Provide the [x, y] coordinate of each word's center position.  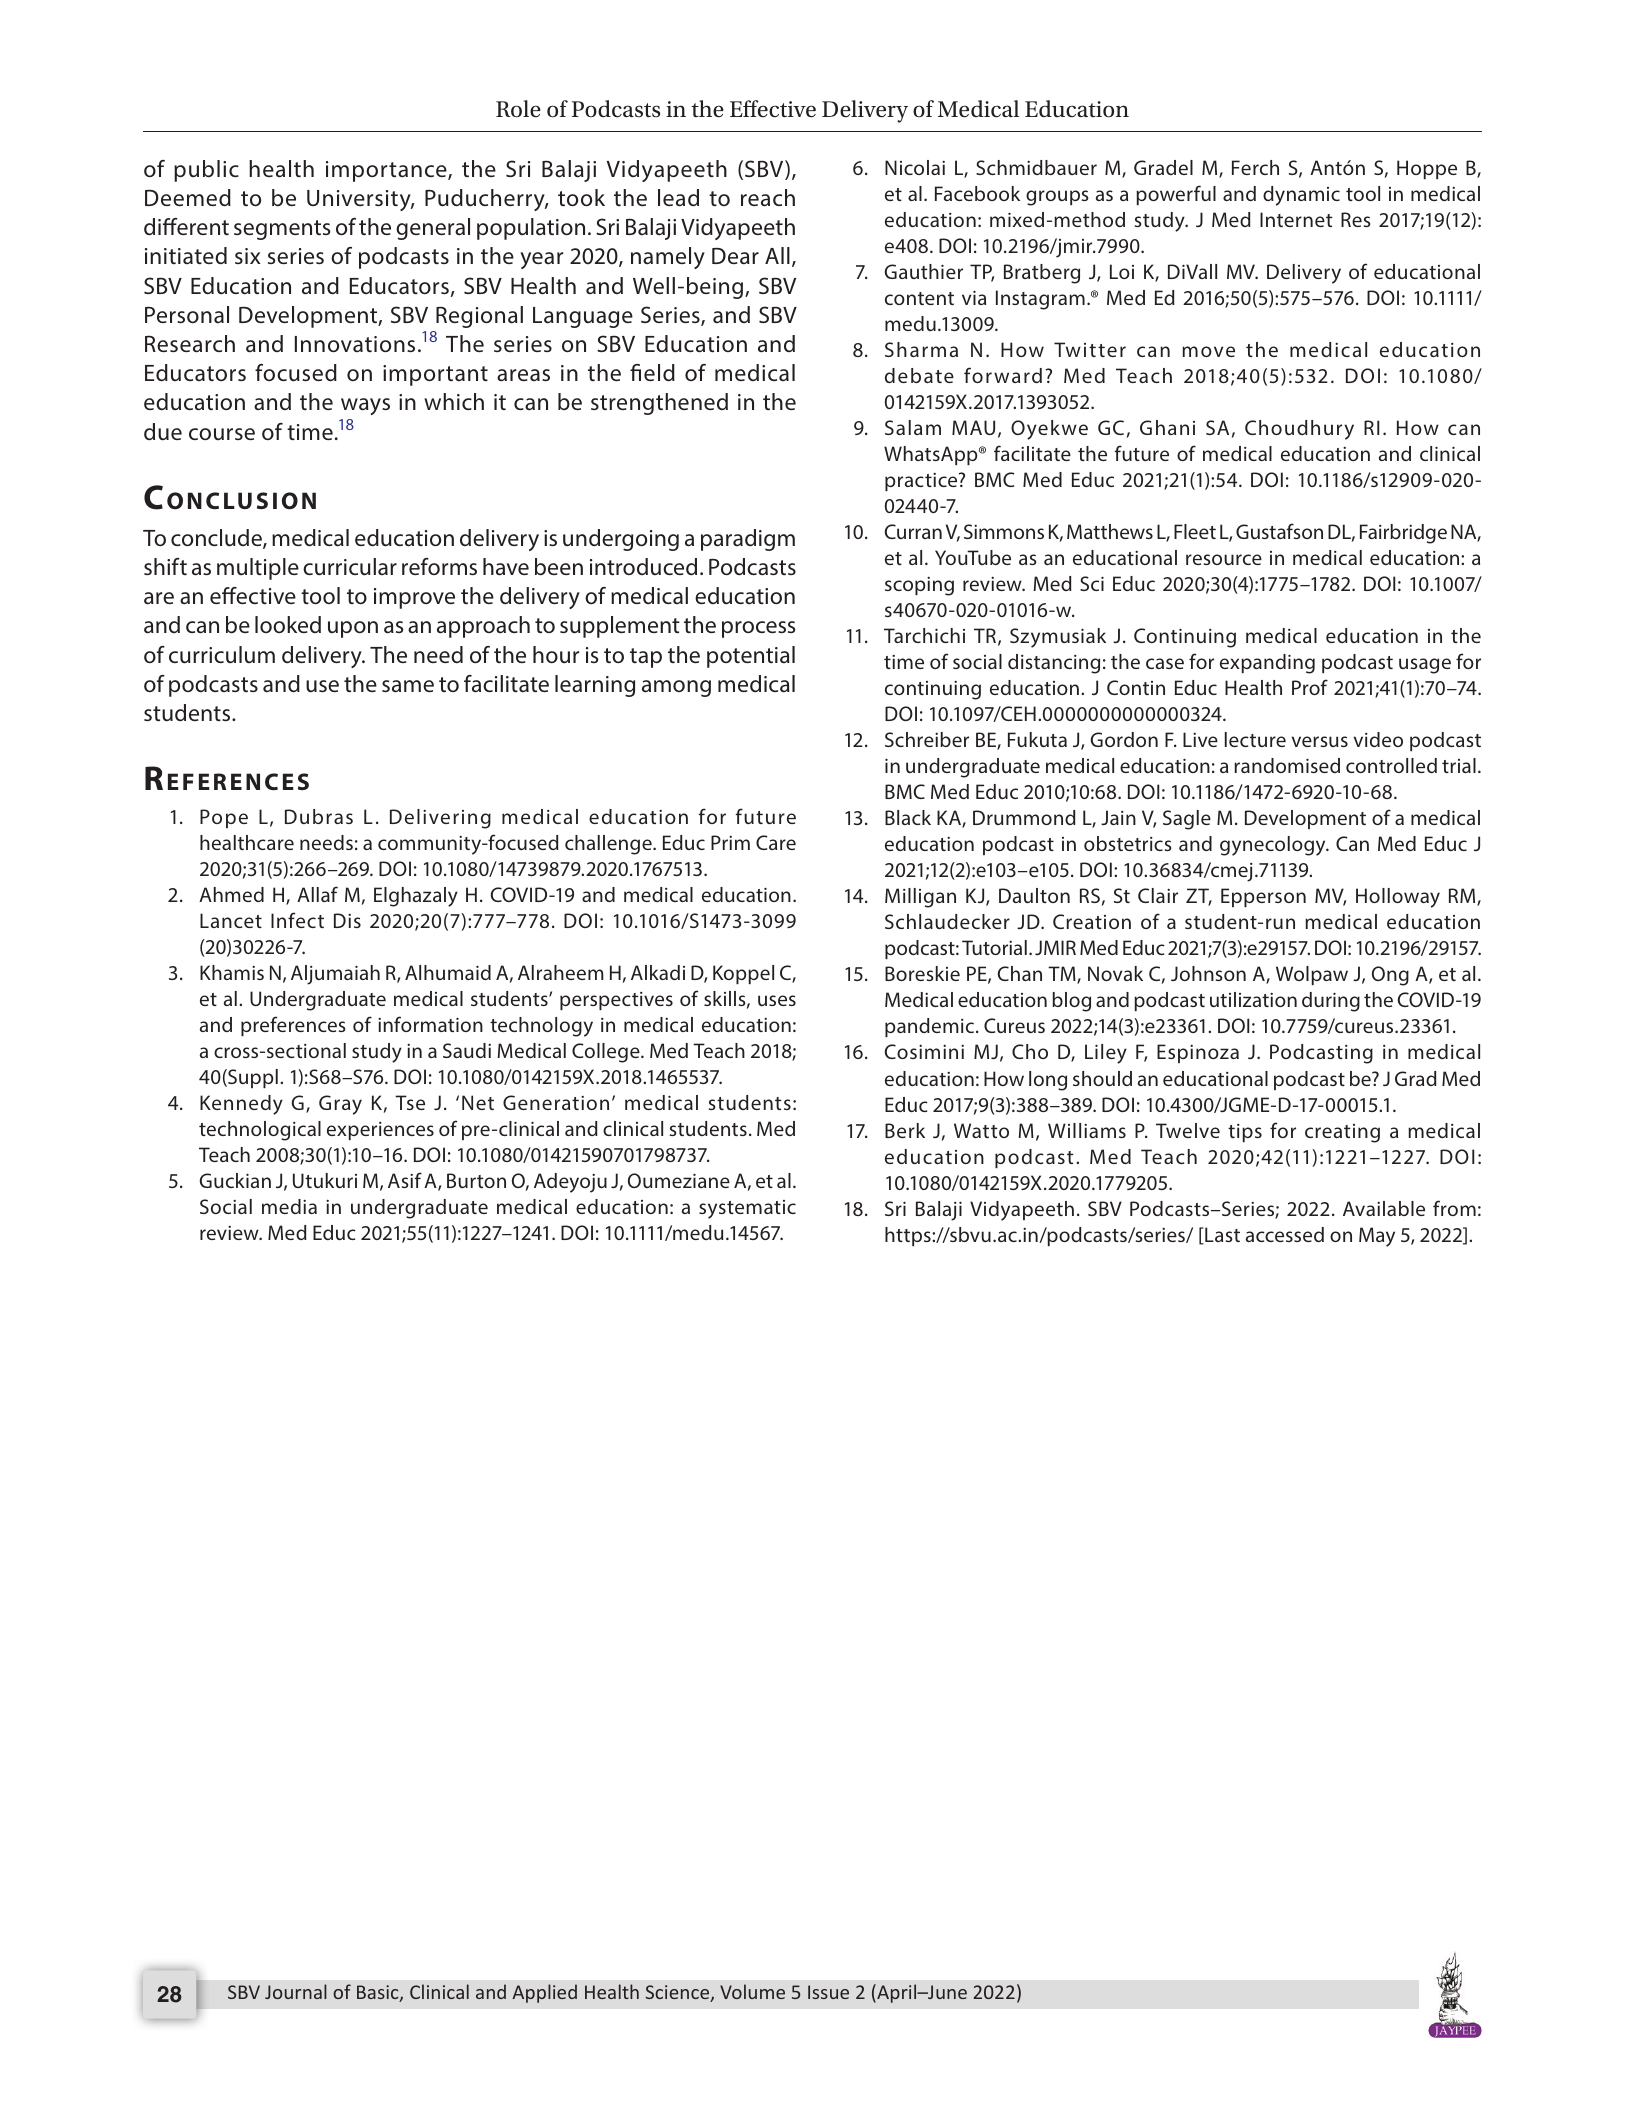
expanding [1267, 664]
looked [288, 624]
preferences [293, 1026]
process [758, 629]
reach [768, 198]
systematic [747, 1209]
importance [387, 171]
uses [777, 1000]
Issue [828, 1992]
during [1331, 1002]
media [289, 1206]
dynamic [1301, 196]
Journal [296, 1991]
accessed [1285, 1234]
